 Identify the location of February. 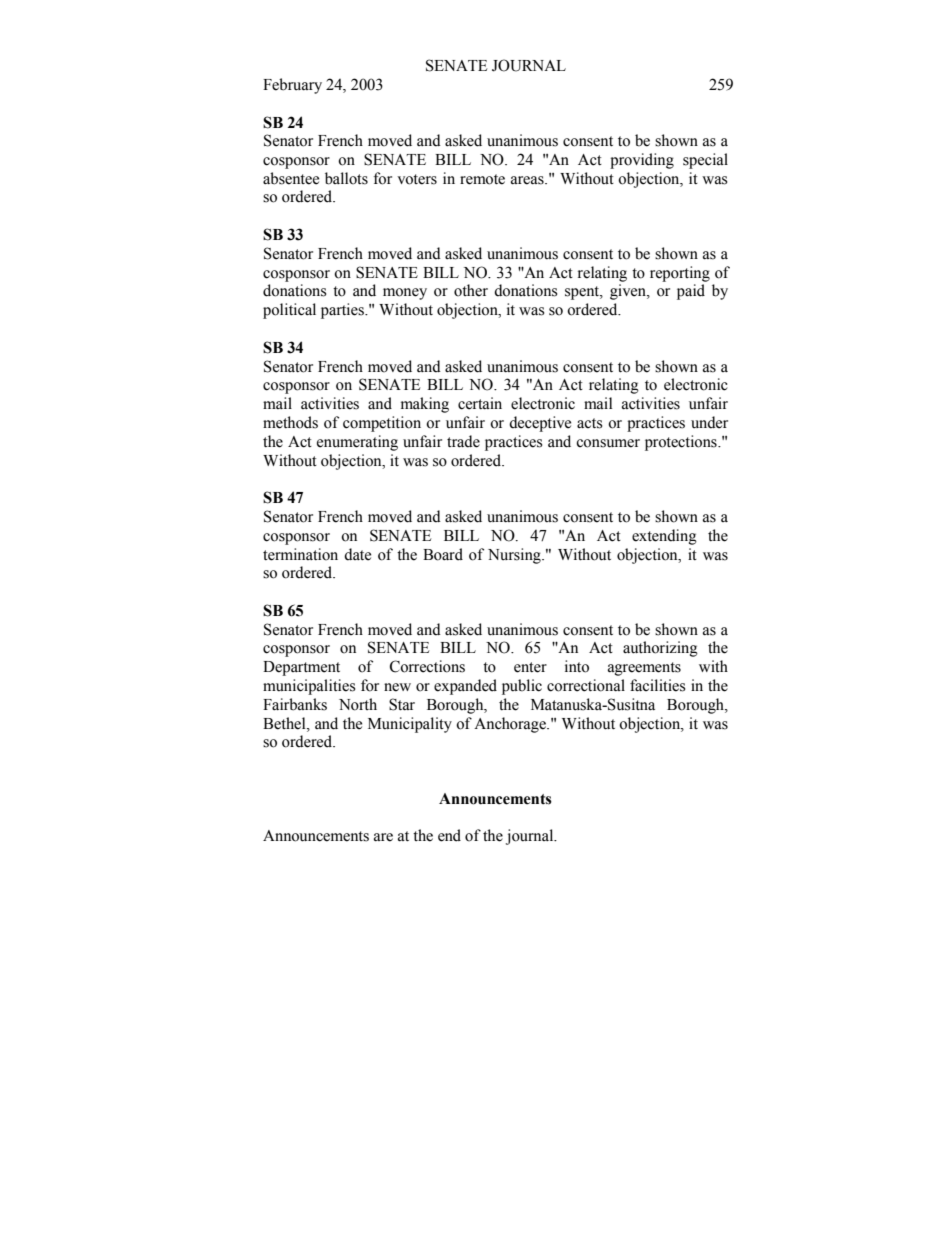
(292, 86).
